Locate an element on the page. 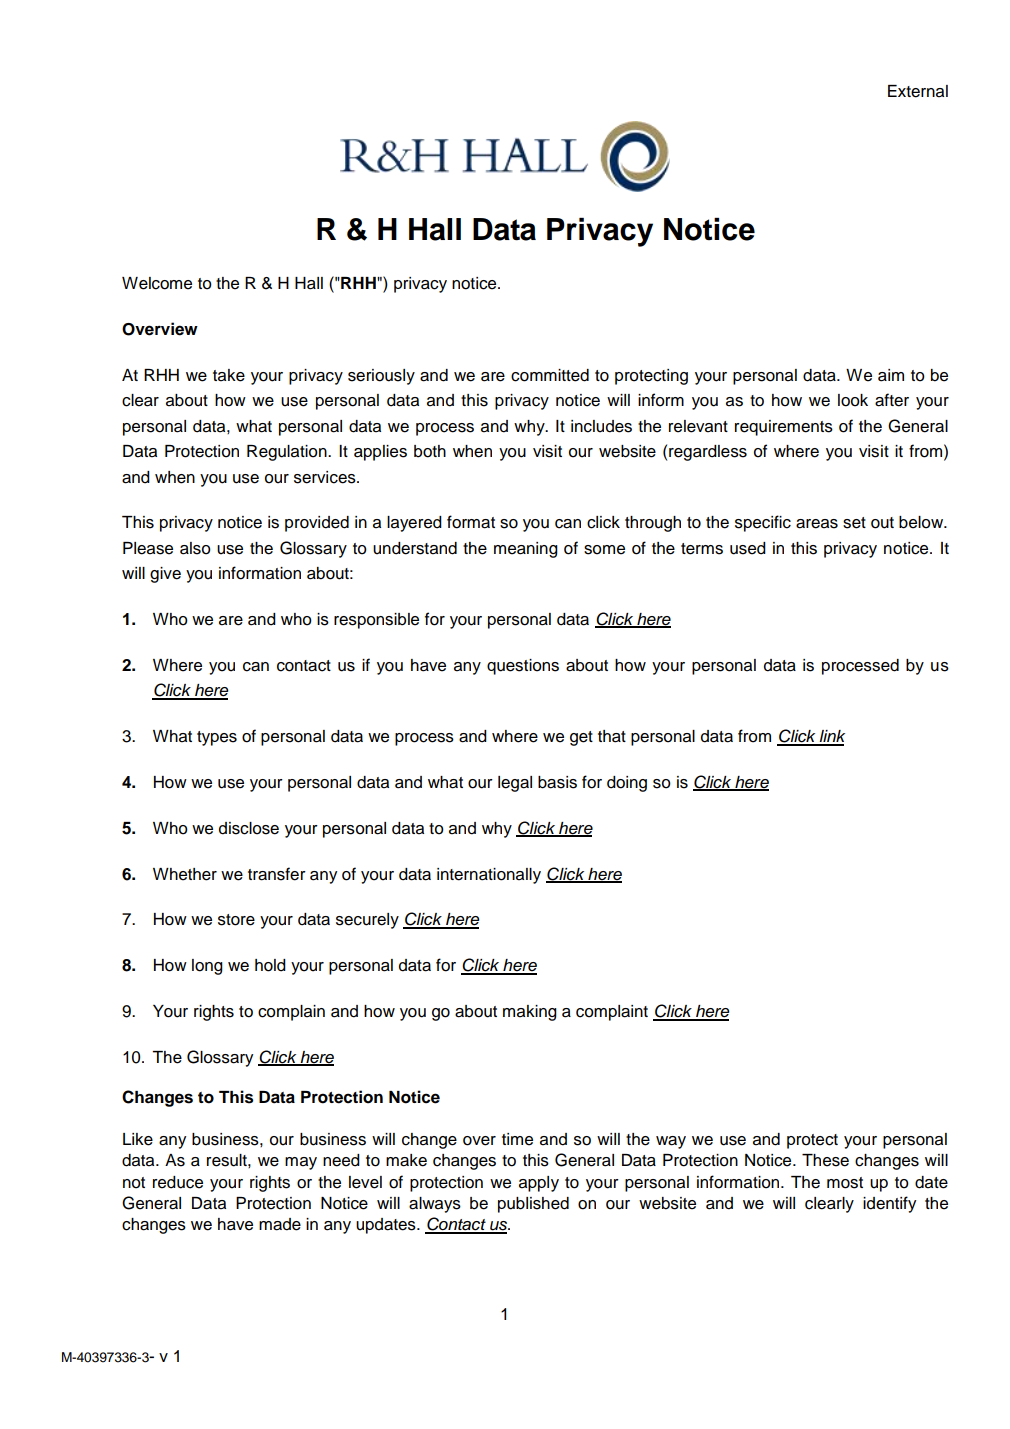 This page has width=1010, height=1429. types is located at coordinates (217, 738).
